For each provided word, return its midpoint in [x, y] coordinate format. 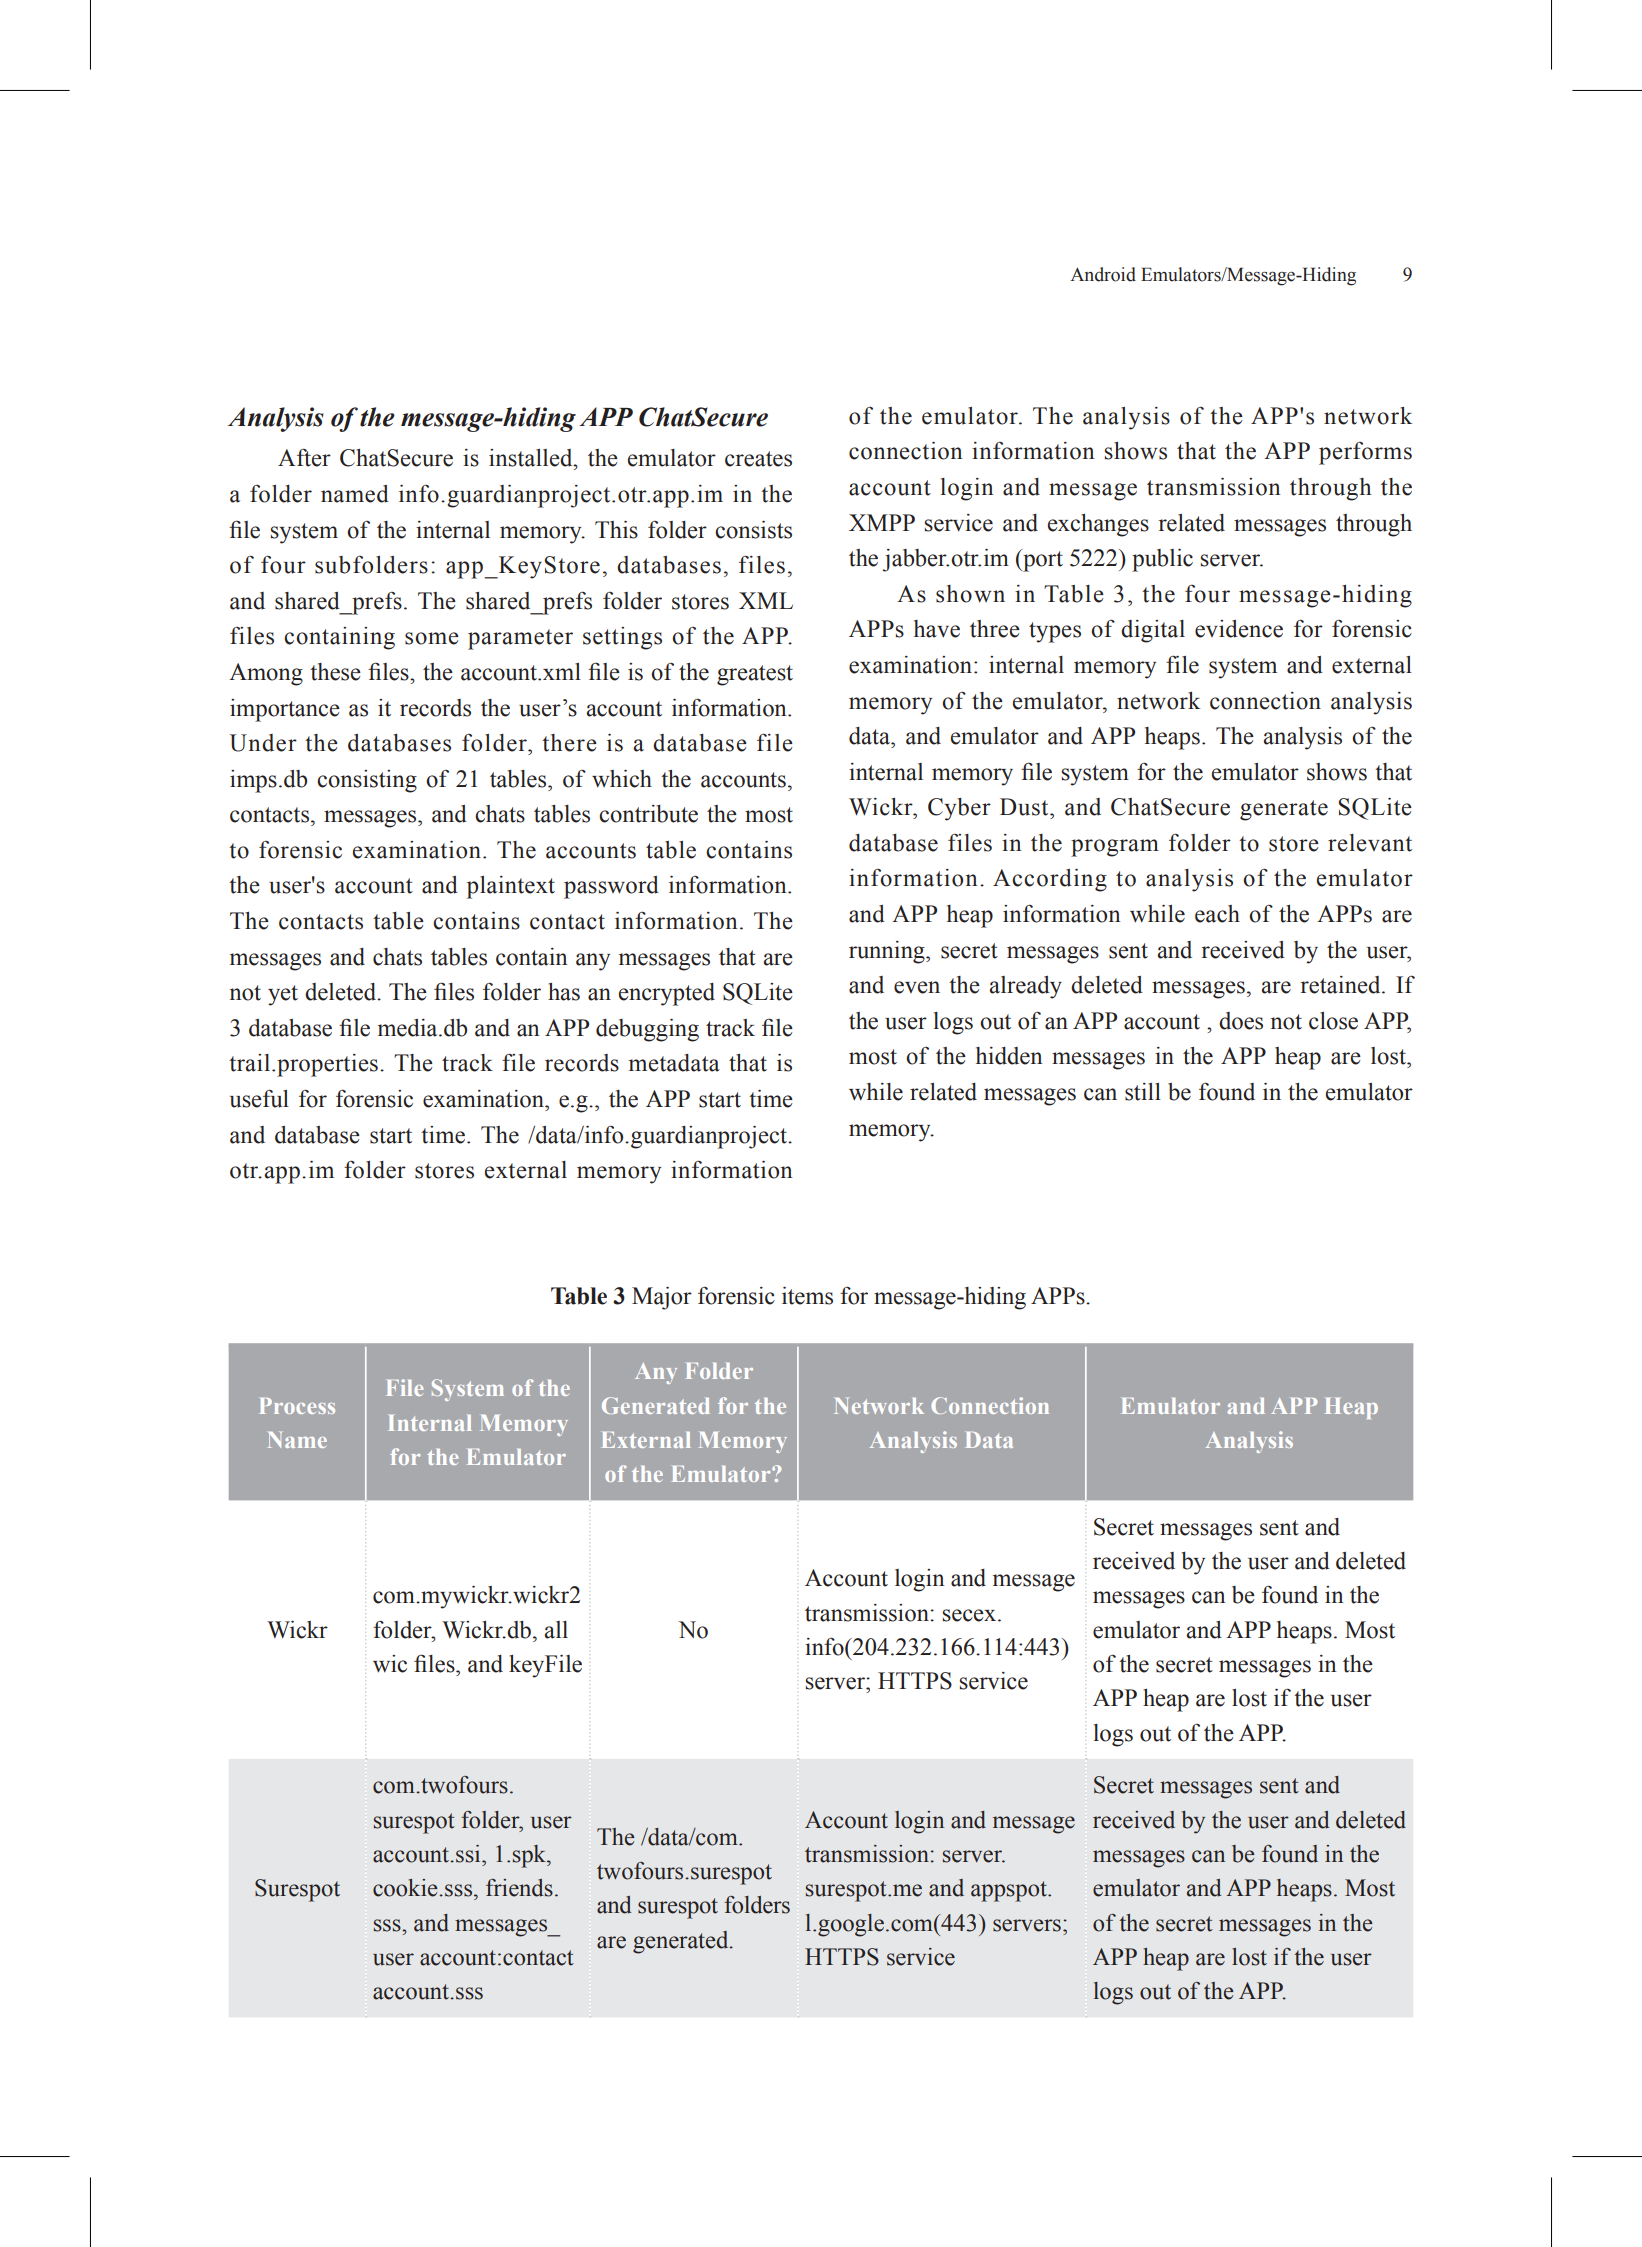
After [304, 457]
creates [758, 459]
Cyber [959, 809]
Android [1103, 274]
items [807, 1296]
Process [297, 1406]
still [1143, 1092]
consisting [367, 781]
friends [519, 1888]
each [1217, 914]
